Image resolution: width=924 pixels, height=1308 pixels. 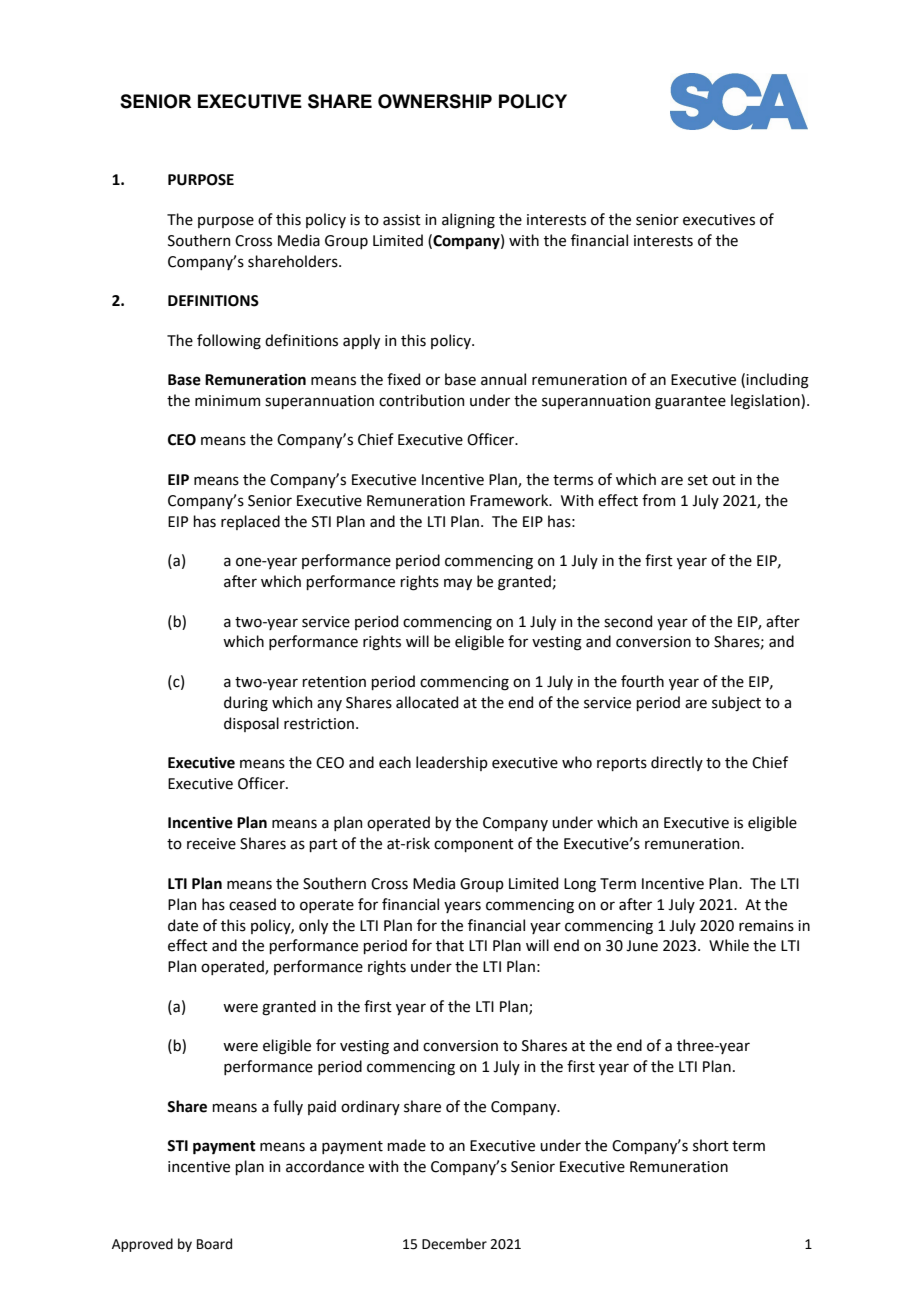 What do you see at coordinates (468, 221) in the screenshot?
I see `aligning` at bounding box center [468, 221].
